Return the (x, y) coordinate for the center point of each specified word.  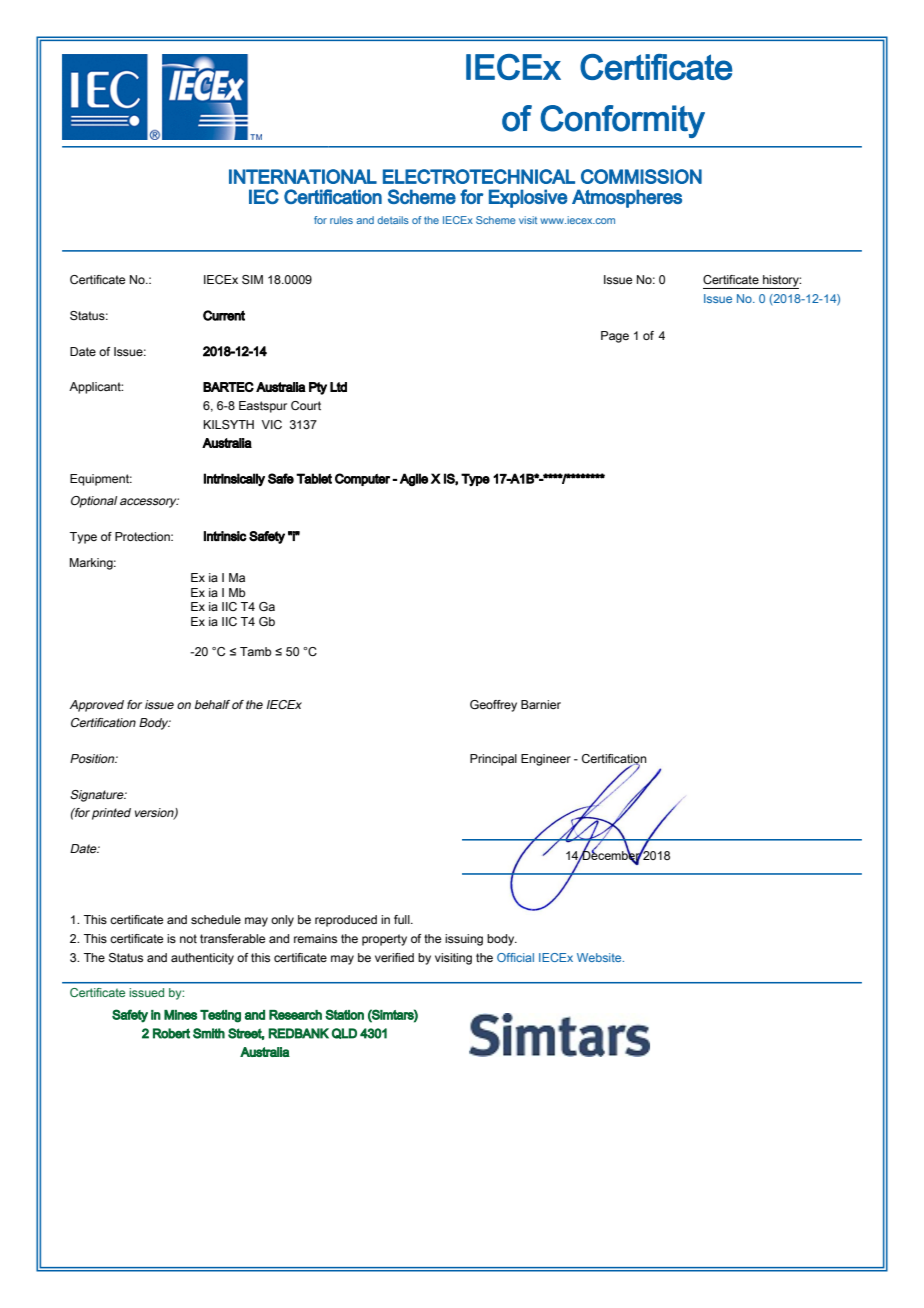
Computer (362, 479)
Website (600, 957)
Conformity (623, 121)
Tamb (256, 651)
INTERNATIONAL (303, 176)
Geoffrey (493, 706)
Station (344, 1014)
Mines (180, 1015)
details (393, 220)
